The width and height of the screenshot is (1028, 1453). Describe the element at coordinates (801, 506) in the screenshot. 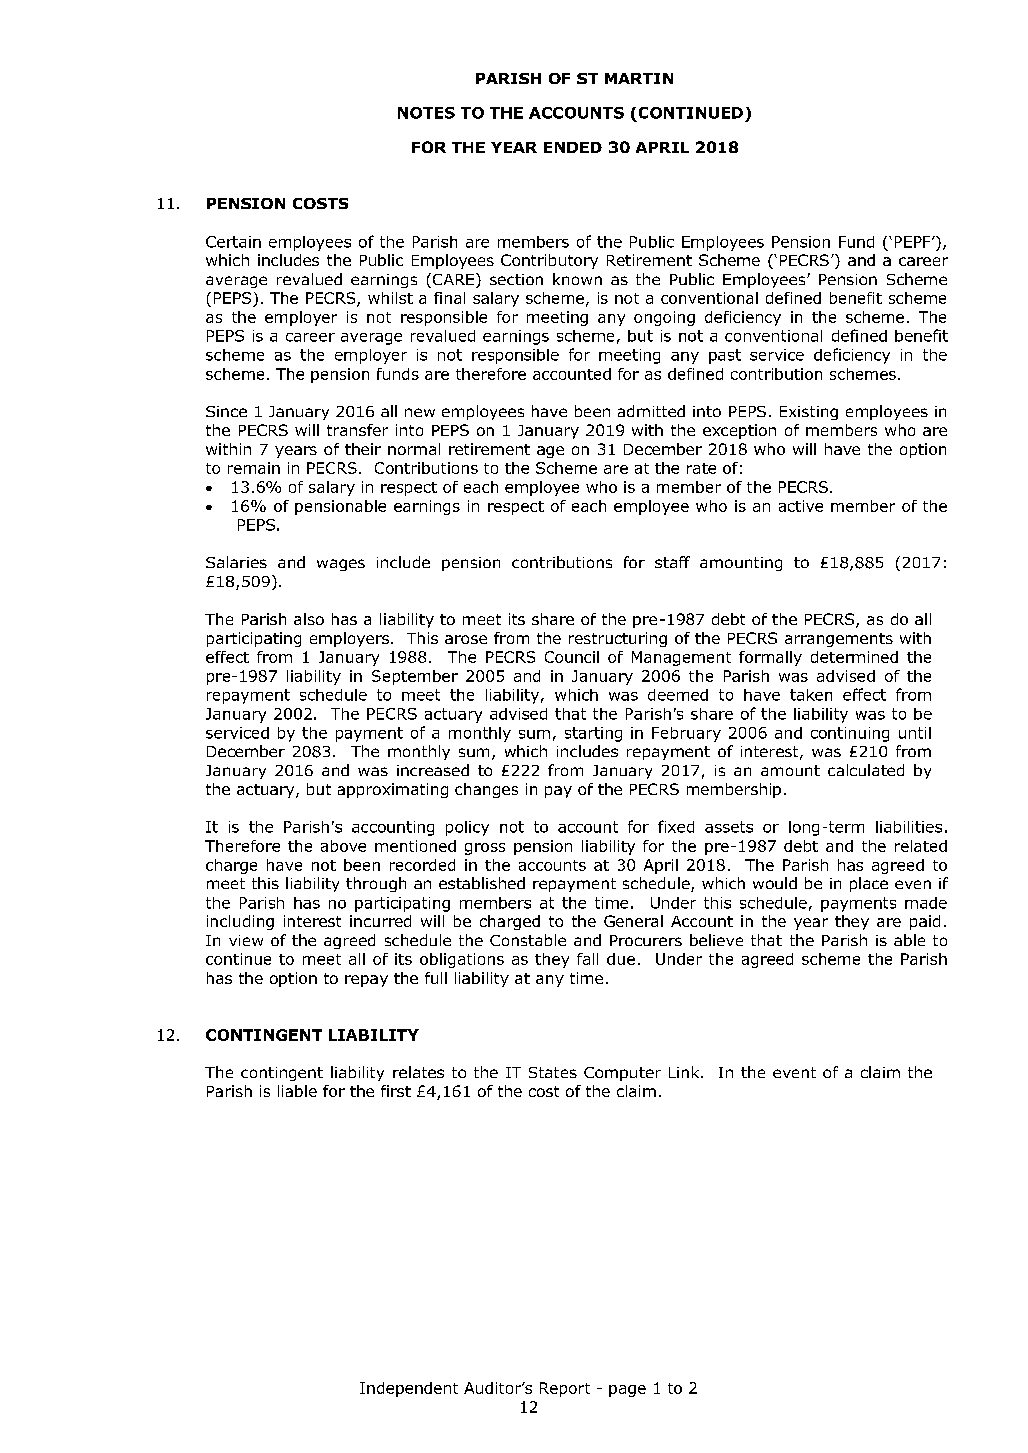

I see `active` at that location.
